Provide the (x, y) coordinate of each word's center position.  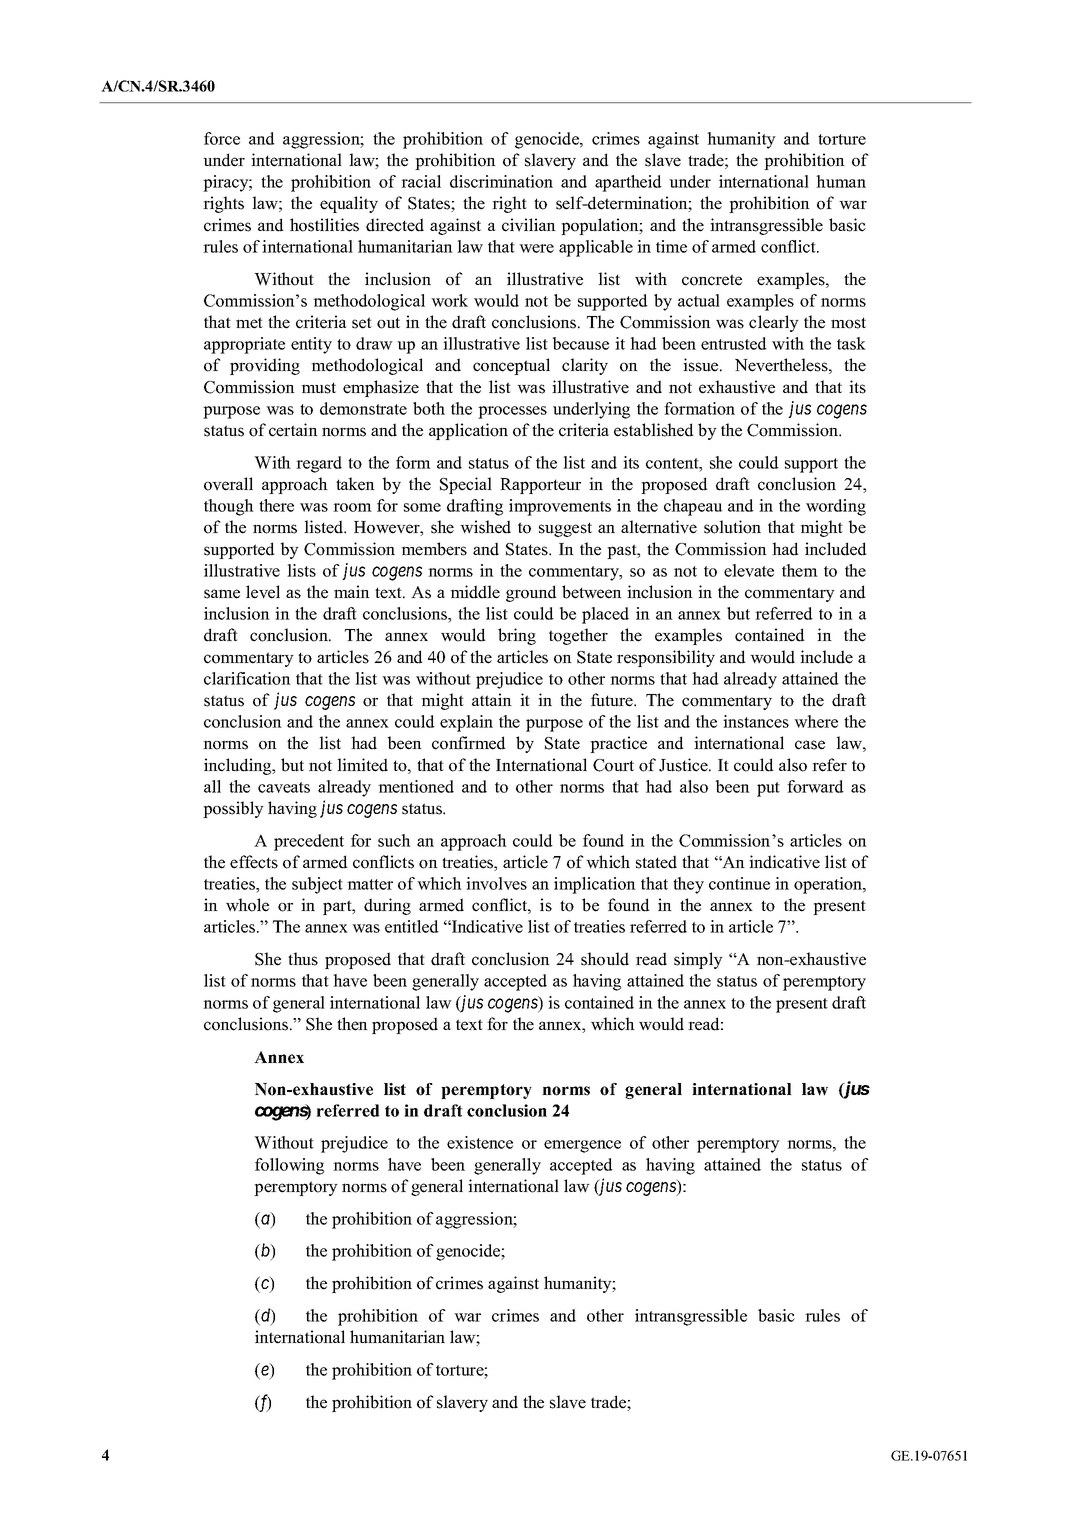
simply (698, 960)
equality (349, 204)
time (671, 246)
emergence (582, 1146)
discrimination (501, 181)
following (289, 1166)
